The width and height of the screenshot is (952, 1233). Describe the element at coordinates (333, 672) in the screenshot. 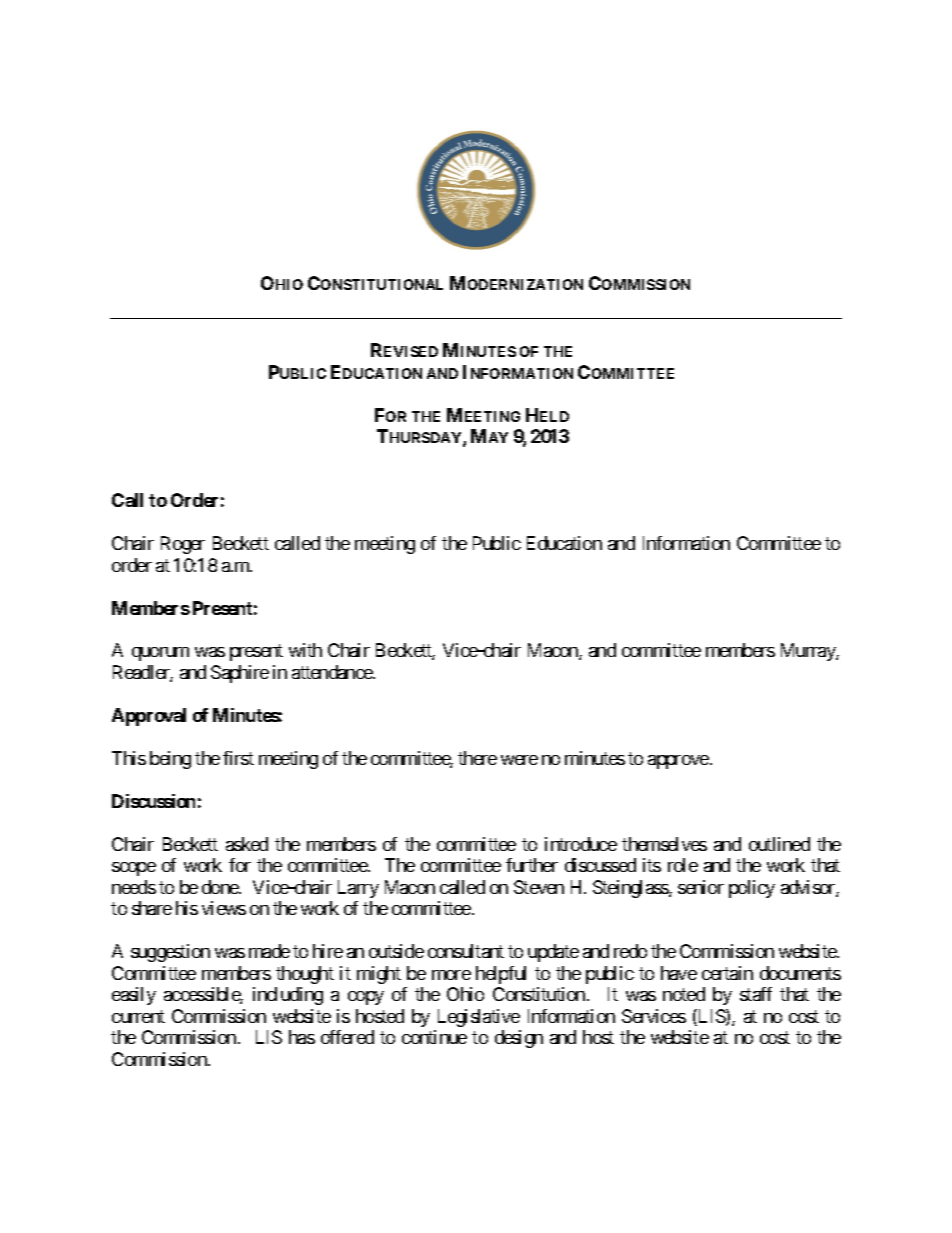

I see `attendance` at that location.
